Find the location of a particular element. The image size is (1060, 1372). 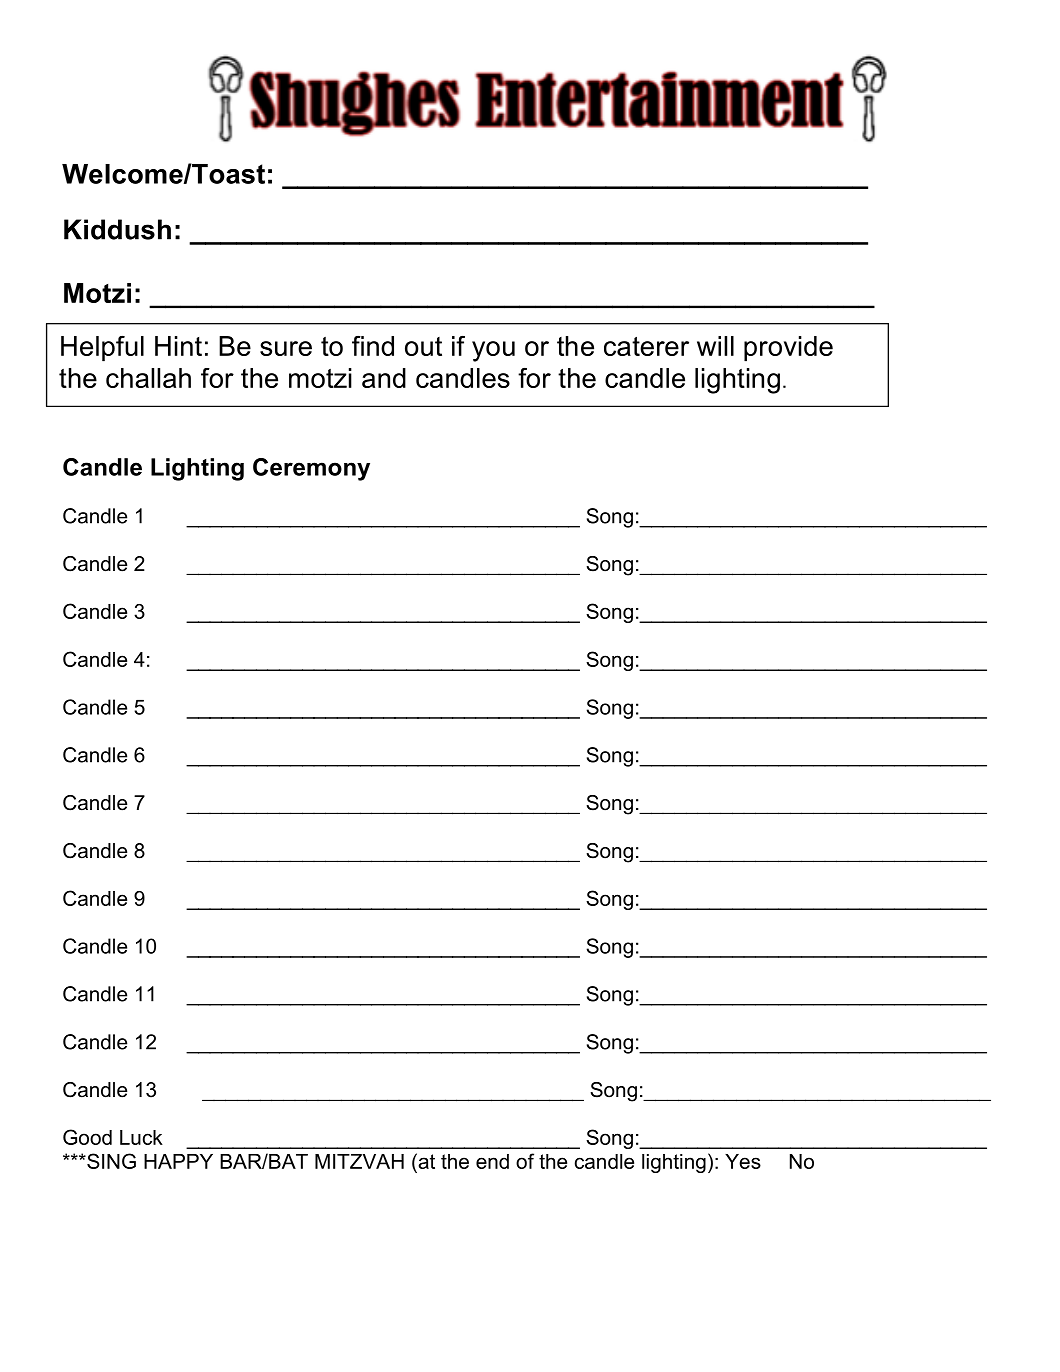

MITZVAH is located at coordinates (359, 1161).
